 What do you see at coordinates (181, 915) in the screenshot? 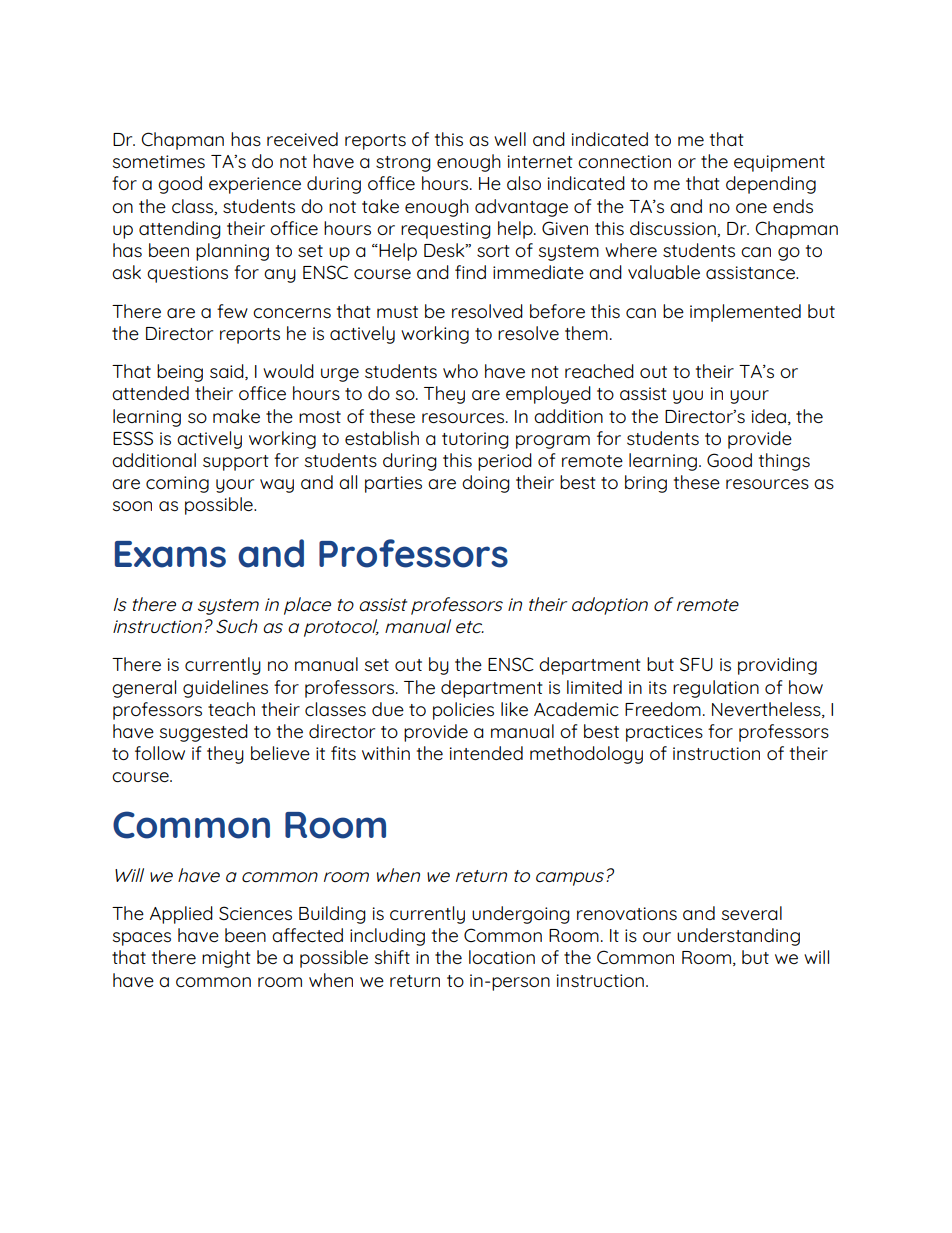
I see `Applied` at bounding box center [181, 915].
